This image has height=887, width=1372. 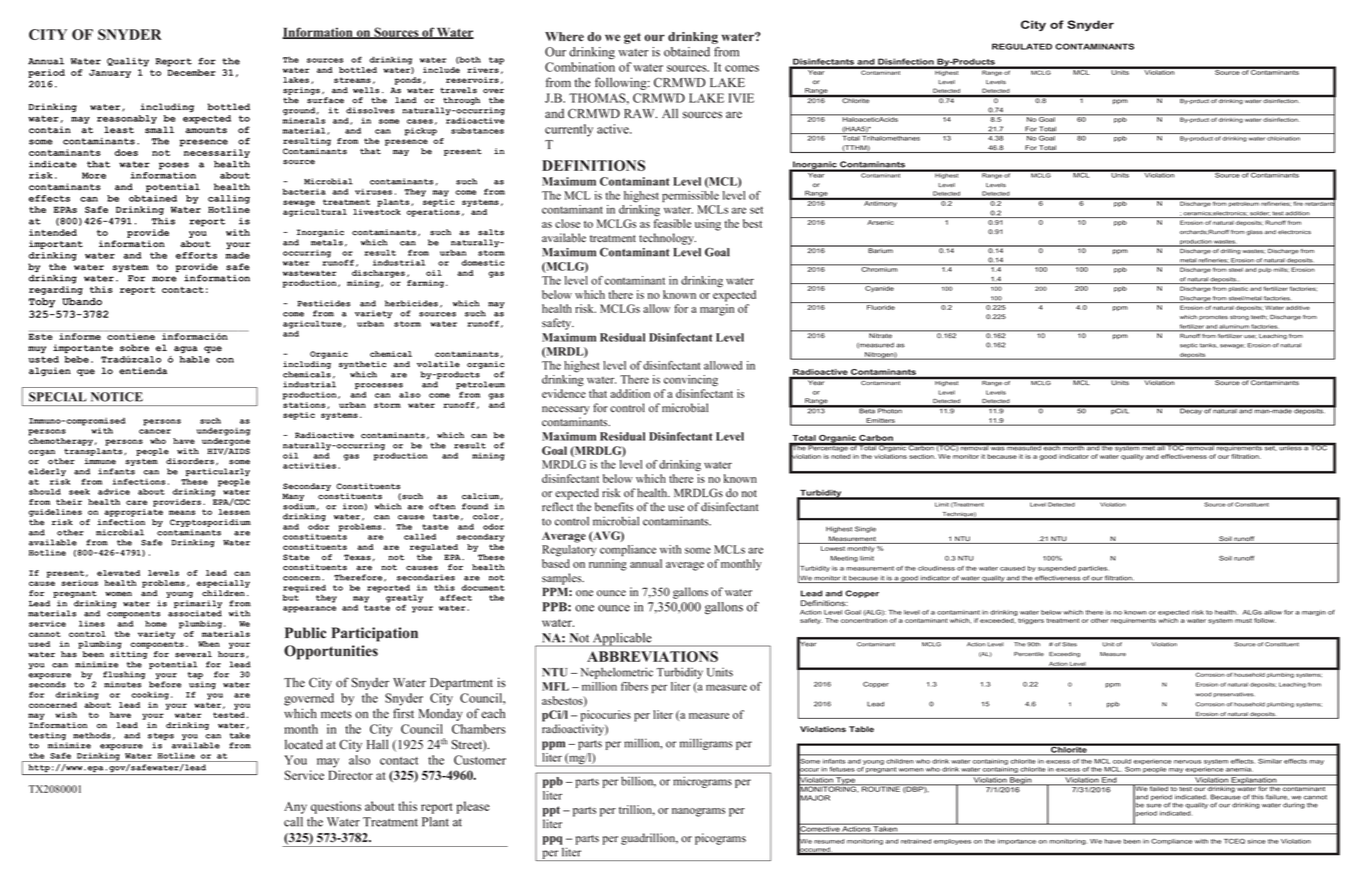 I want to click on glass, so click(x=1254, y=233).
